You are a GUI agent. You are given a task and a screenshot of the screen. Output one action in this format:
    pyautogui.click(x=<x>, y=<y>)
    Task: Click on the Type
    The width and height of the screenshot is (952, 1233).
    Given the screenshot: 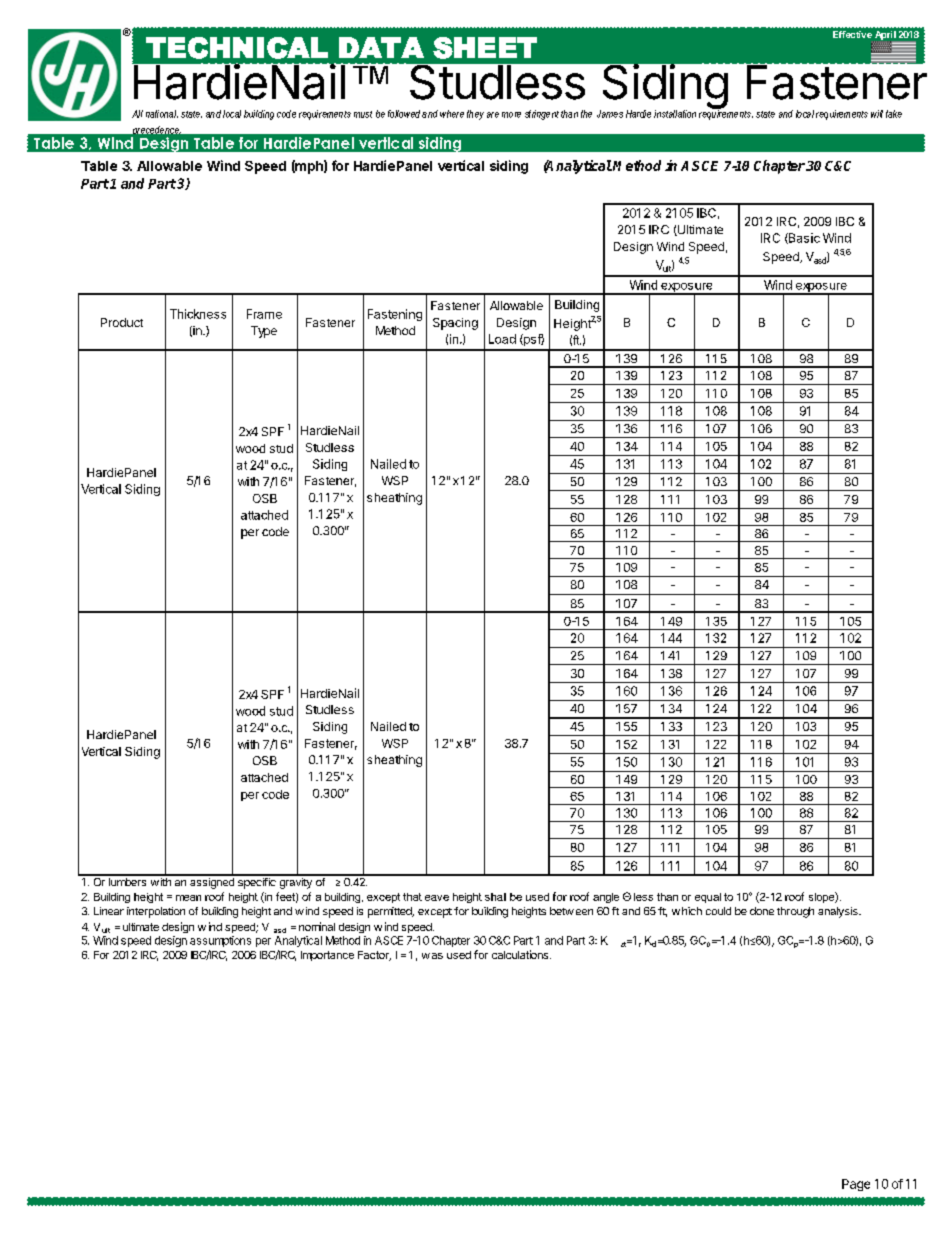 What is the action you would take?
    pyautogui.click(x=264, y=332)
